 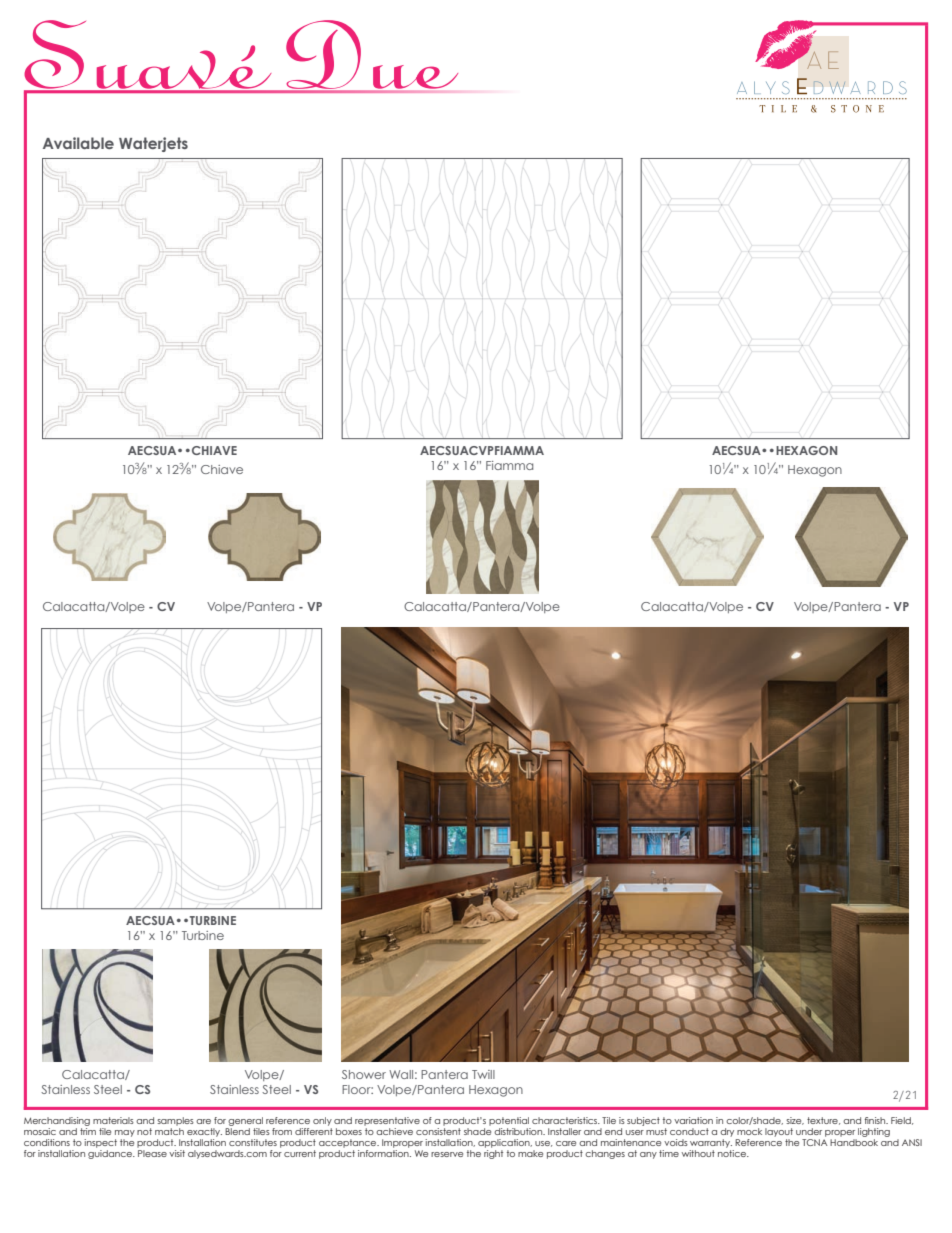 I want to click on Available, so click(x=78, y=143).
